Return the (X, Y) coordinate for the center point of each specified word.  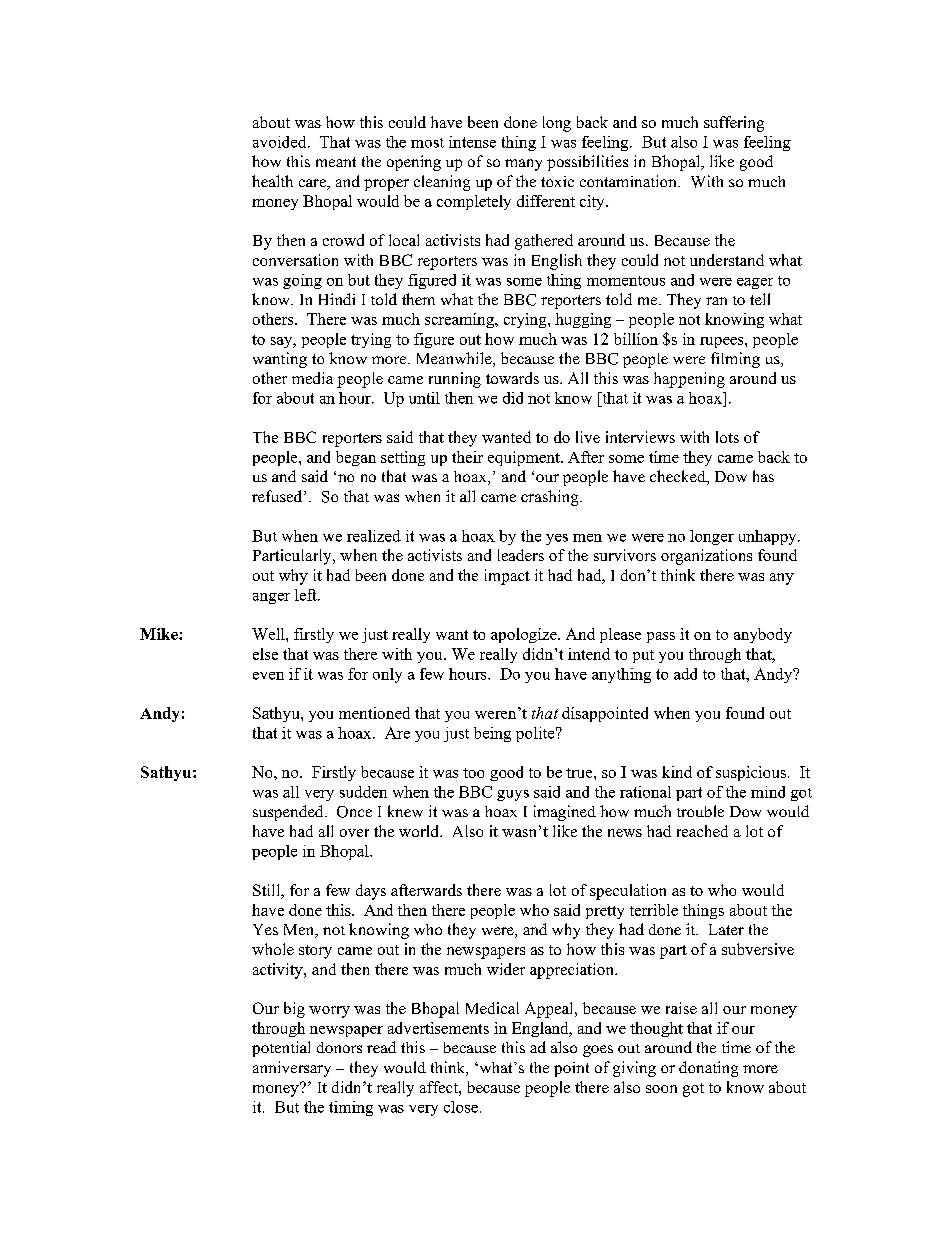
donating (708, 1069)
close (461, 1107)
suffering (734, 124)
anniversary (292, 1069)
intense (472, 142)
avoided (281, 142)
